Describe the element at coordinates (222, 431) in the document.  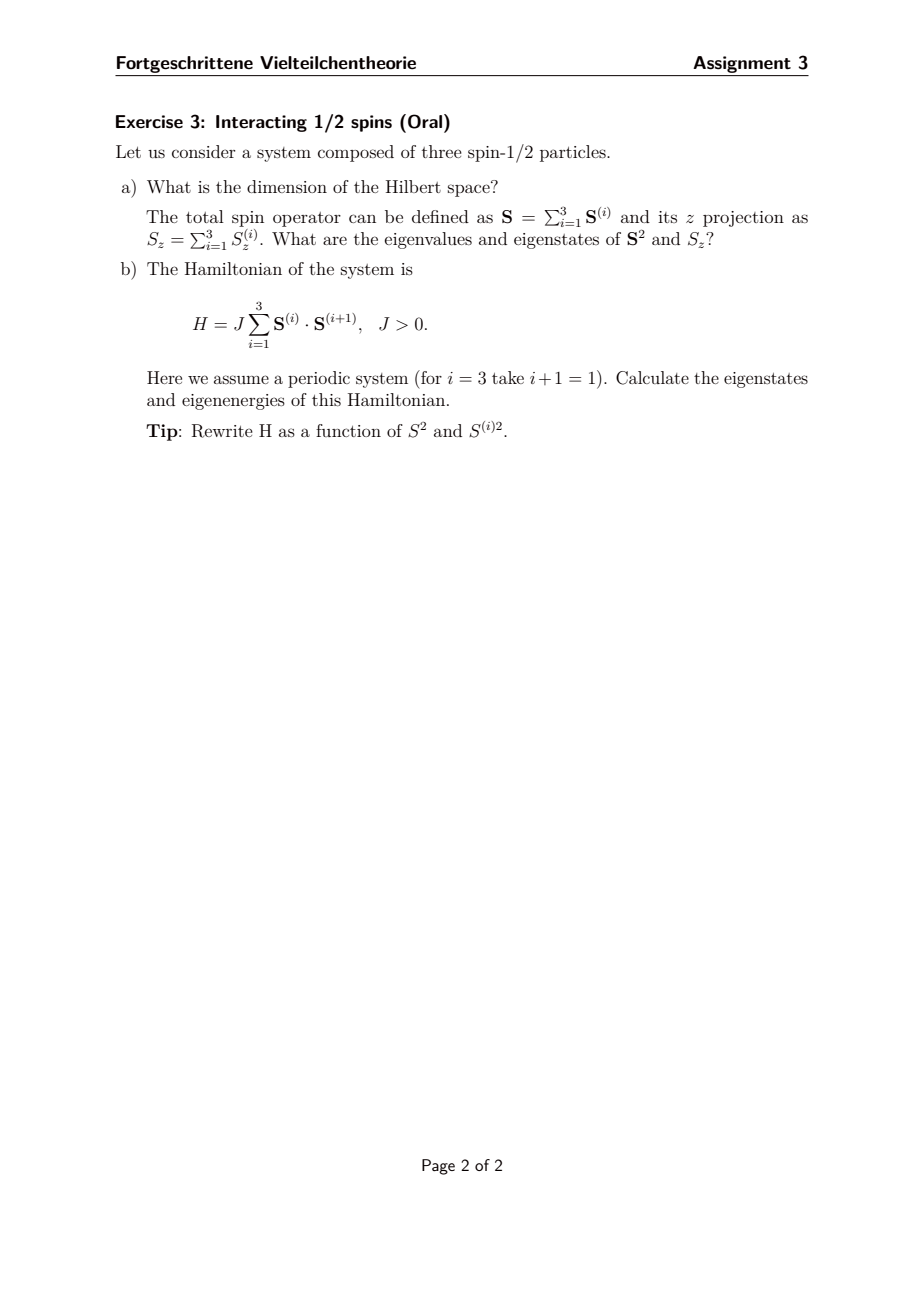
I see `Rewrite` at that location.
